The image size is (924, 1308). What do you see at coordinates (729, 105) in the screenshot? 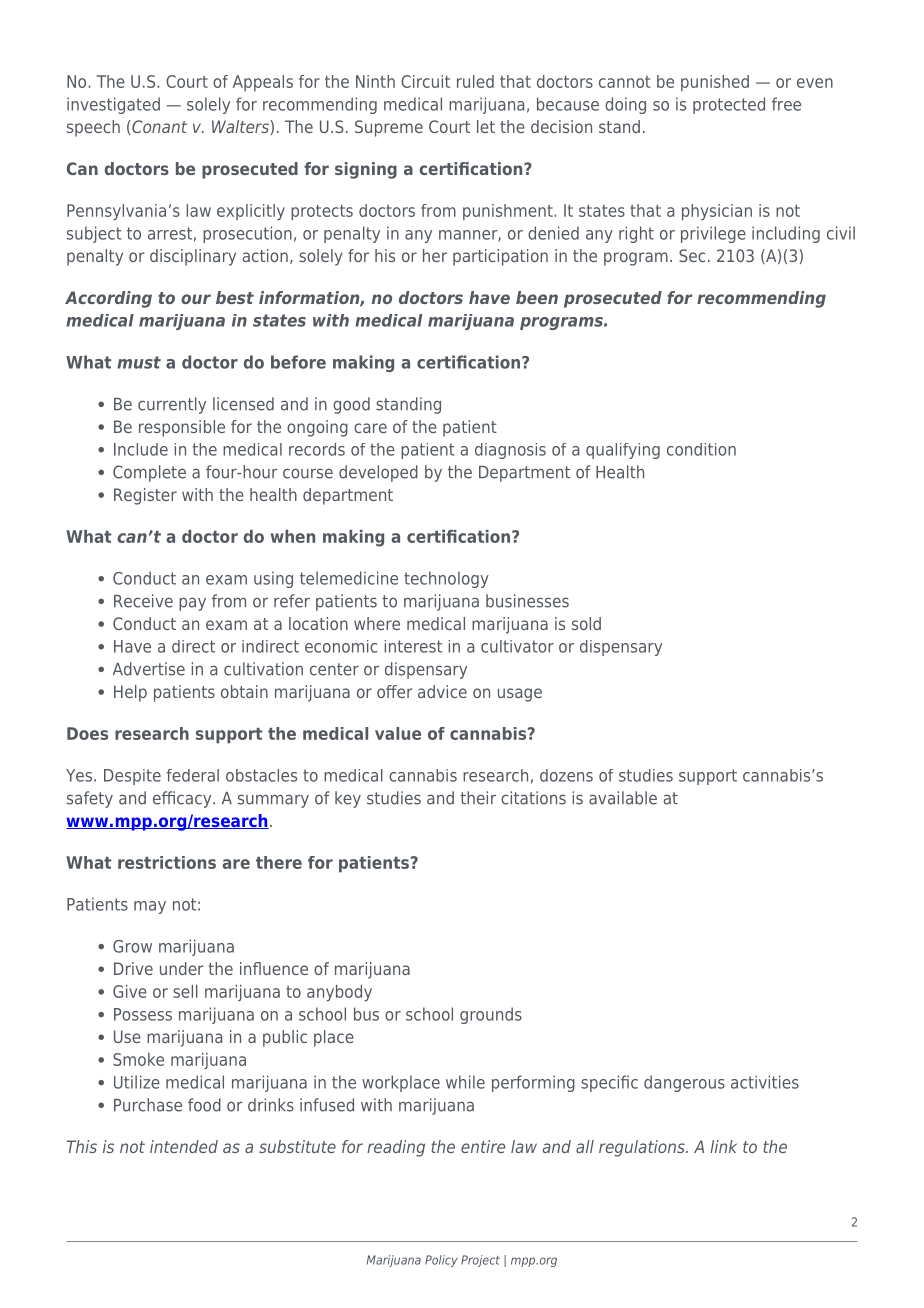
I see `protected` at bounding box center [729, 105].
